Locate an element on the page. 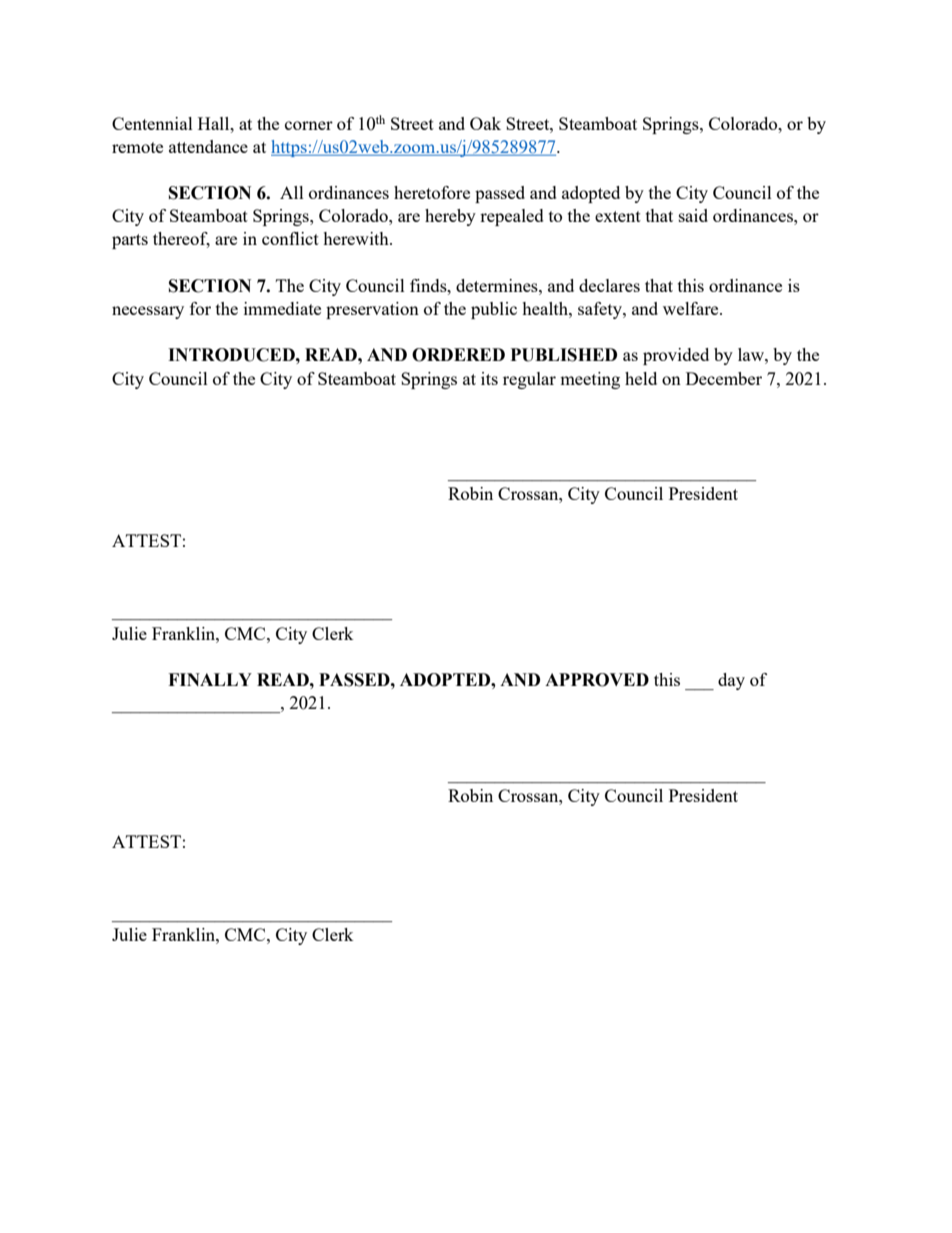  APPROVED is located at coordinates (597, 680).
